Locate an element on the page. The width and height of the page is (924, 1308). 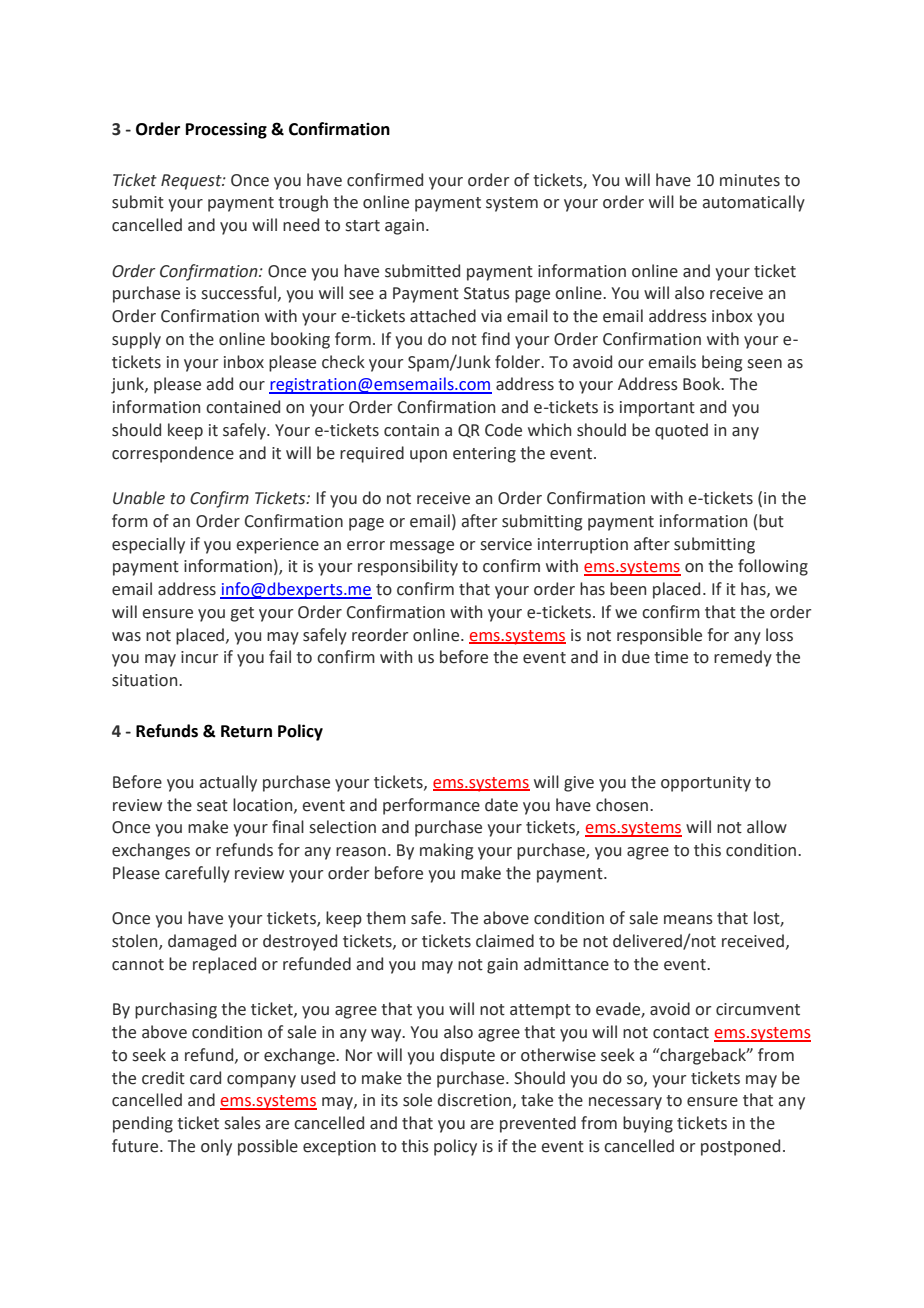
only is located at coordinates (216, 1147).
